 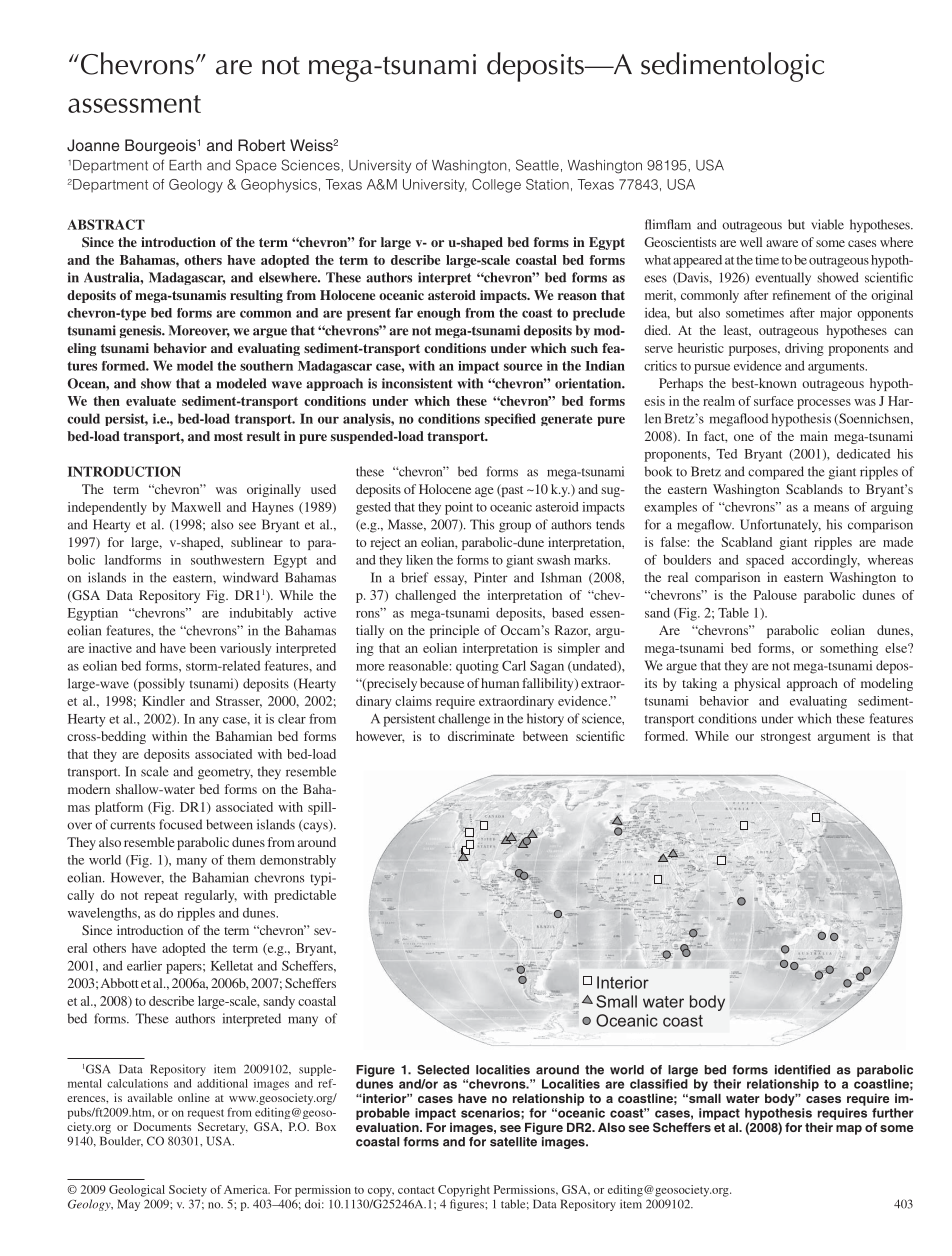 I want to click on discriminate, so click(x=481, y=736).
